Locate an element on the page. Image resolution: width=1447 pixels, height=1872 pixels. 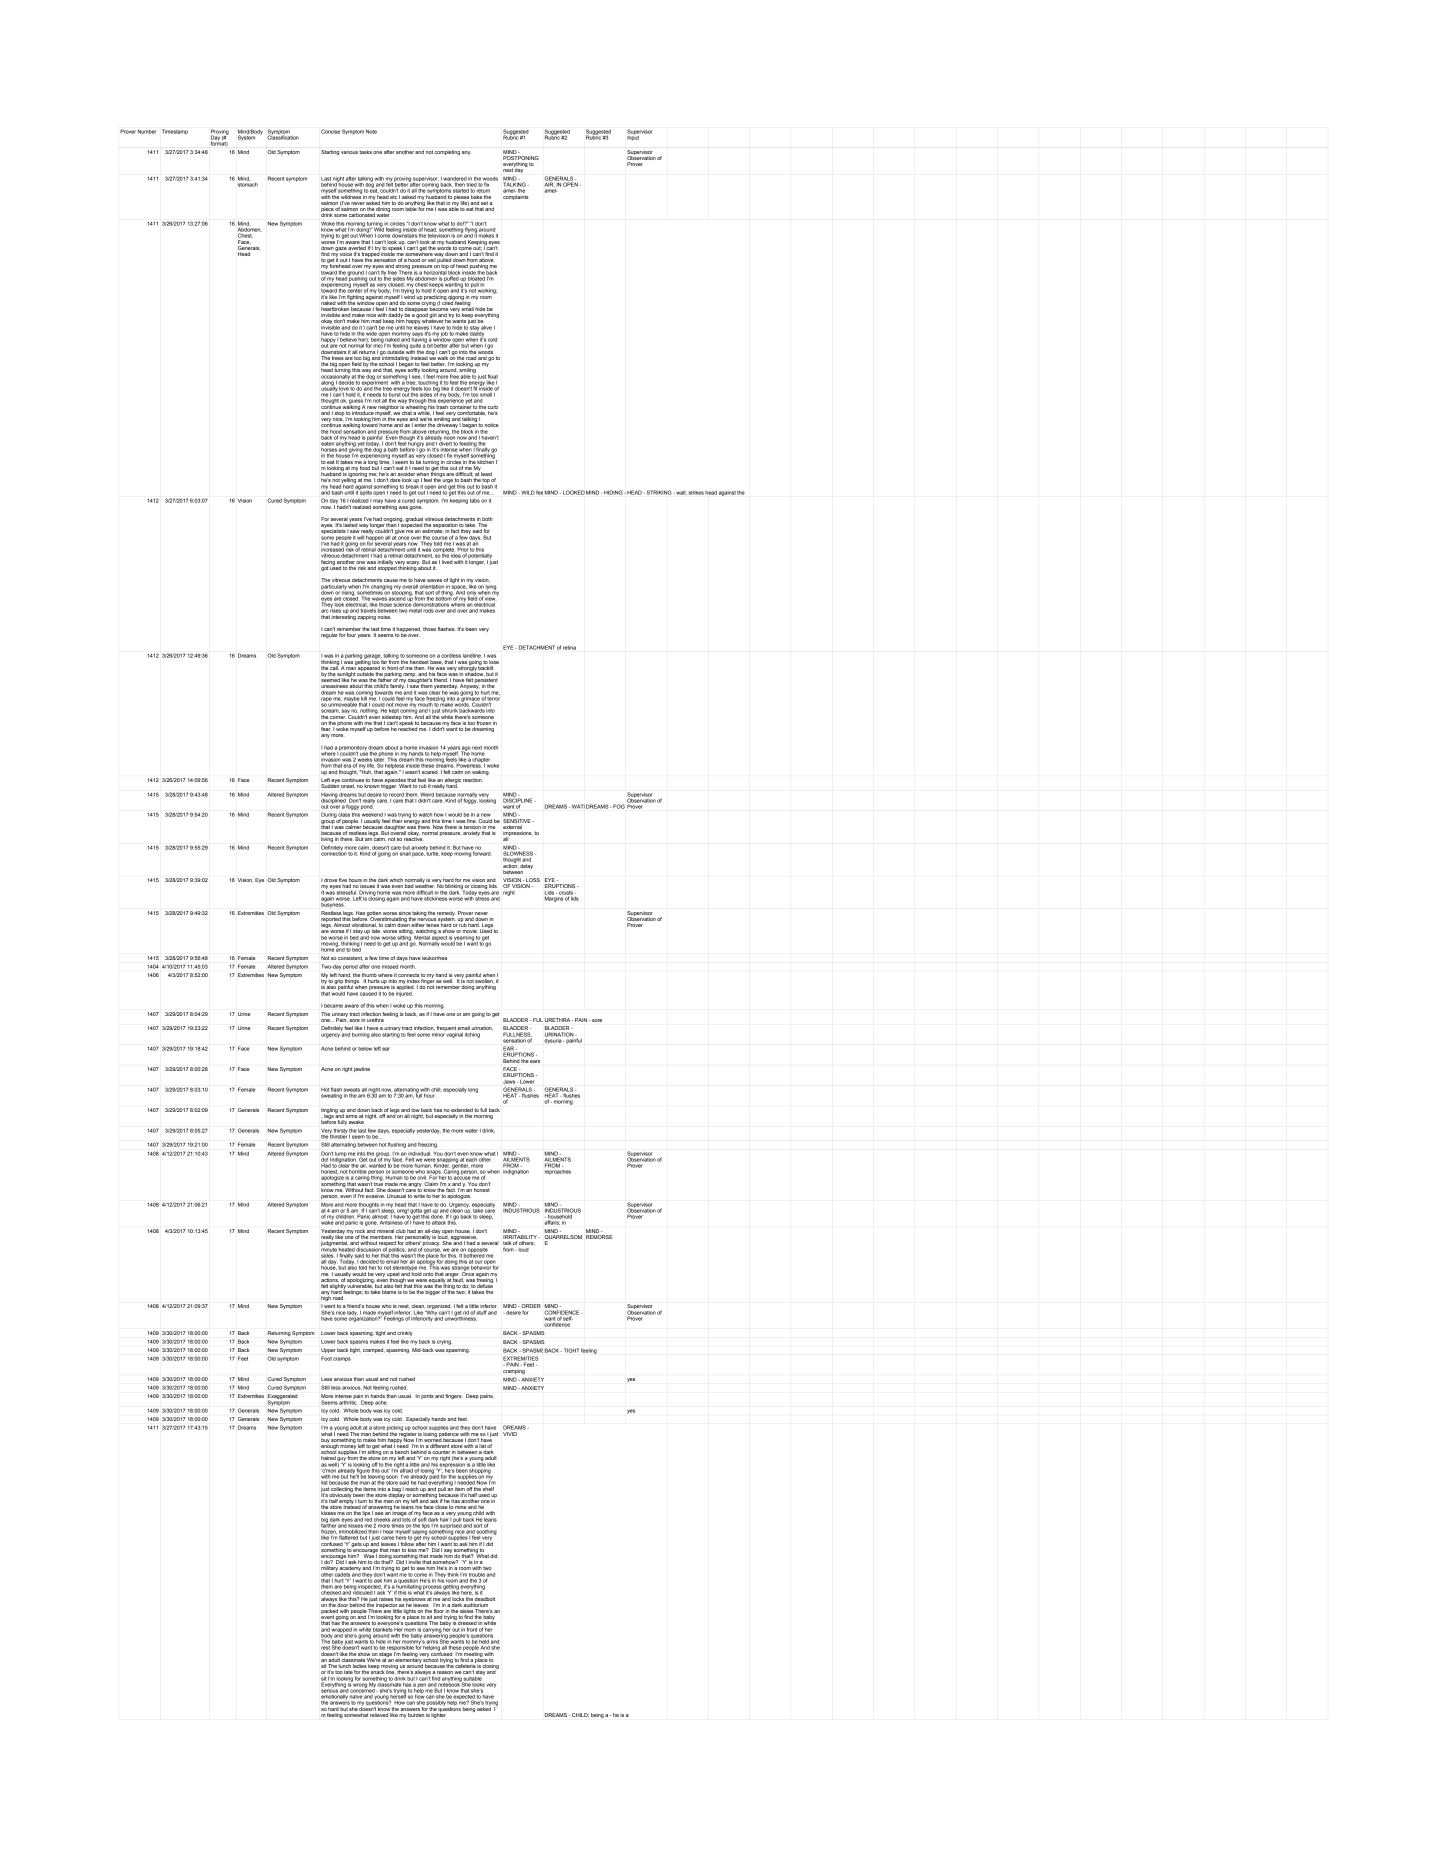
chill is located at coordinates (436, 1090).
